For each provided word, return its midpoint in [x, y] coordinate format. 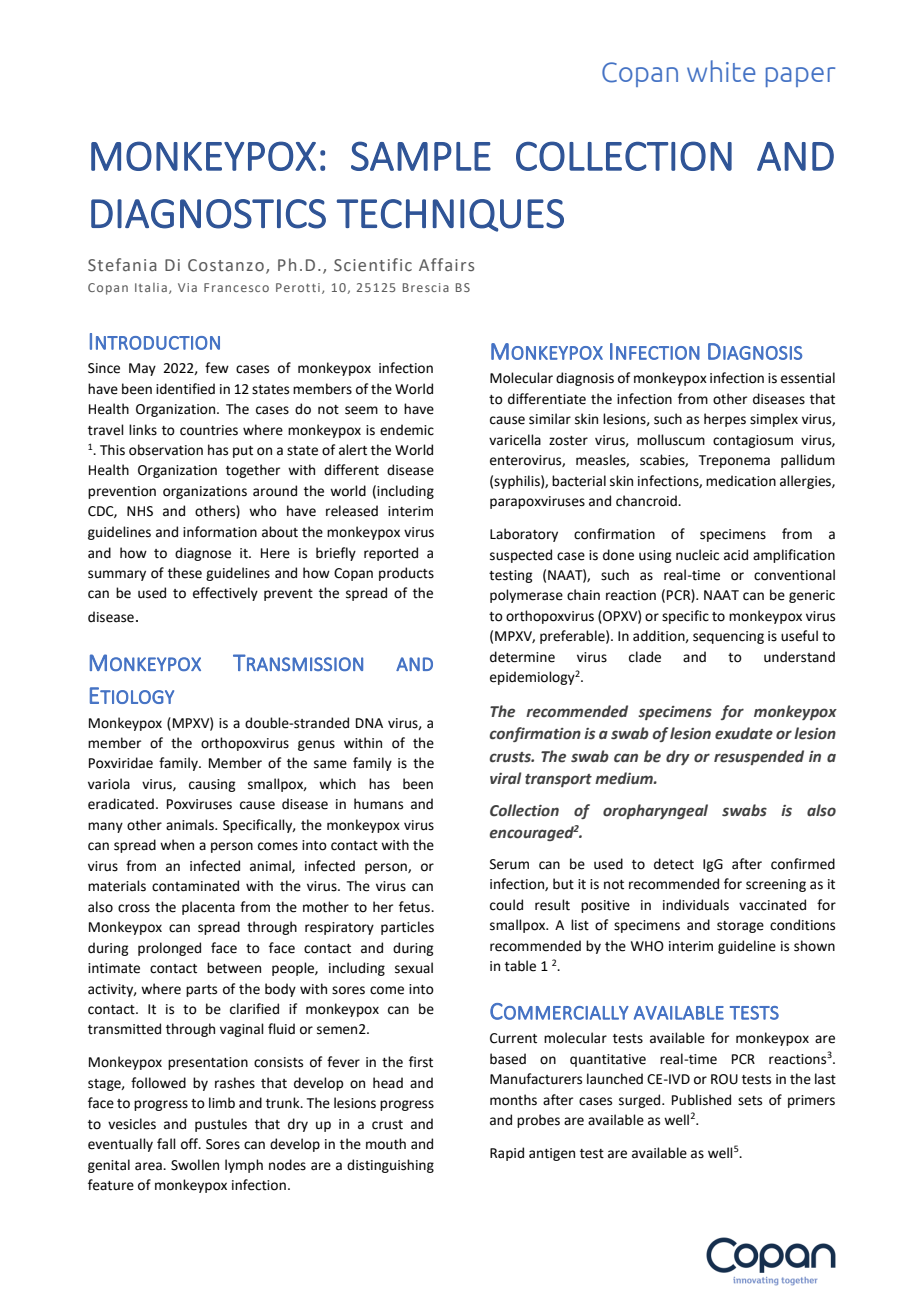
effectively [225, 594]
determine [522, 657]
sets [750, 1101]
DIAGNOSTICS [208, 214]
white [721, 71]
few [217, 368]
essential [808, 378]
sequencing [728, 637]
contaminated [195, 886]
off [191, 1144]
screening [776, 885]
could [506, 905]
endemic [407, 430]
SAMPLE [421, 156]
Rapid [507, 1154]
